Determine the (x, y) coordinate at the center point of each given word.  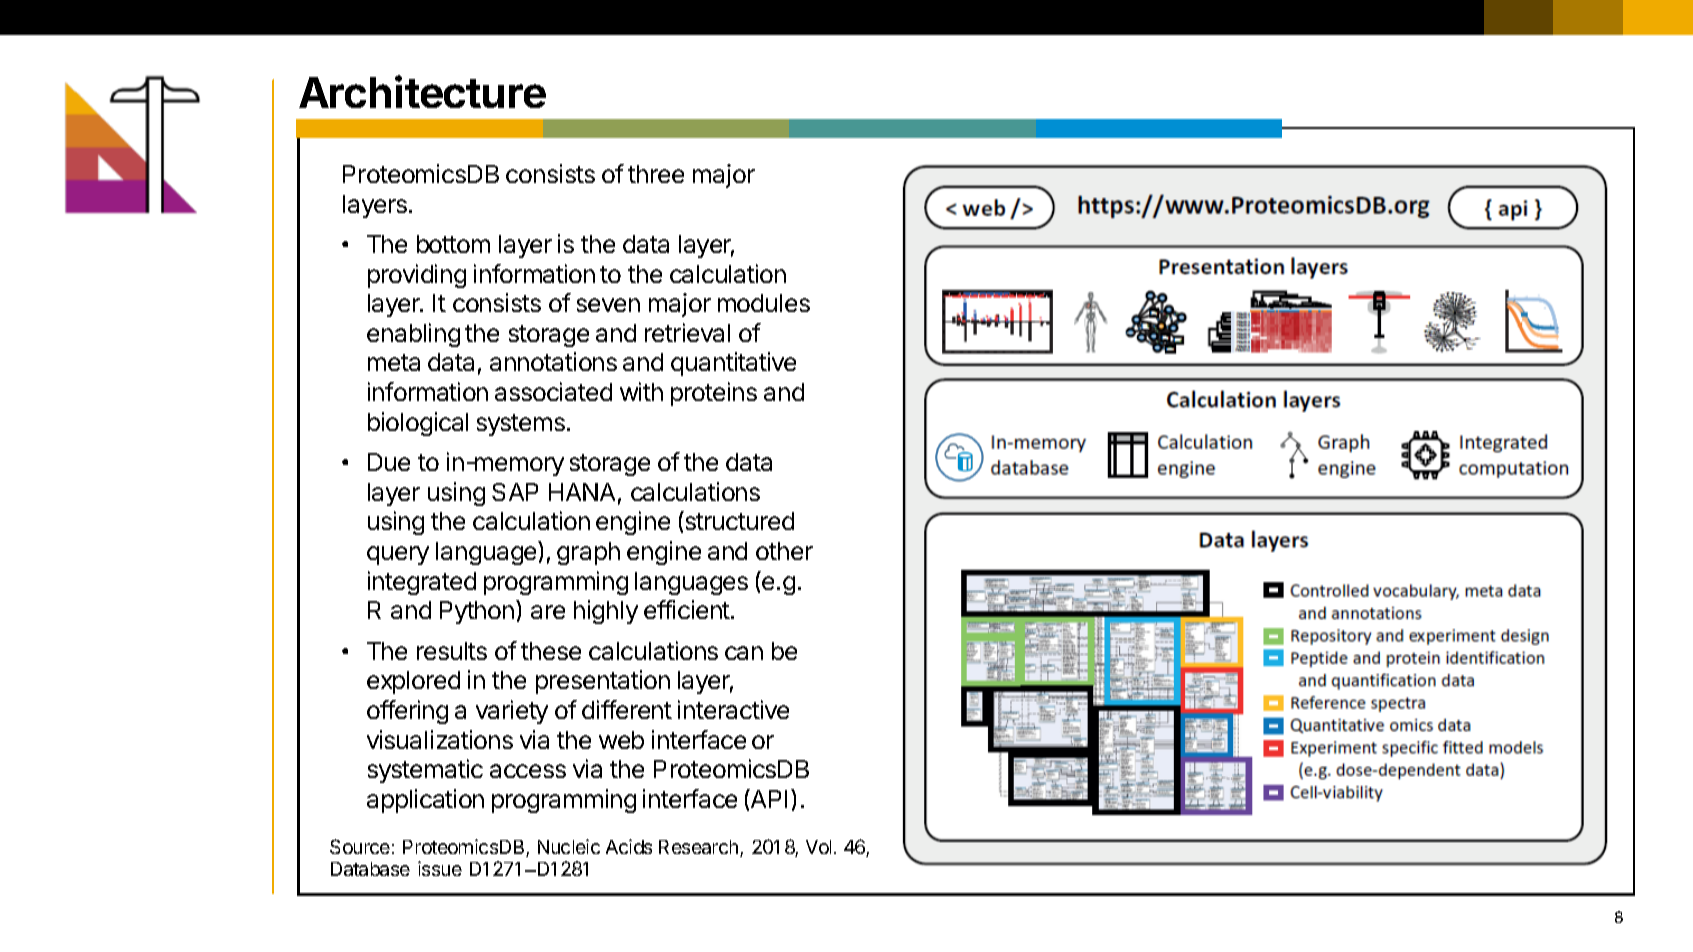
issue (440, 868)
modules (764, 303)
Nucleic (569, 846)
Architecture (422, 92)
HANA (582, 492)
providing (417, 276)
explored (413, 682)
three (656, 174)
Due (389, 462)
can (744, 653)
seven (608, 305)
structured (738, 520)
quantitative (733, 364)
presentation (603, 682)
